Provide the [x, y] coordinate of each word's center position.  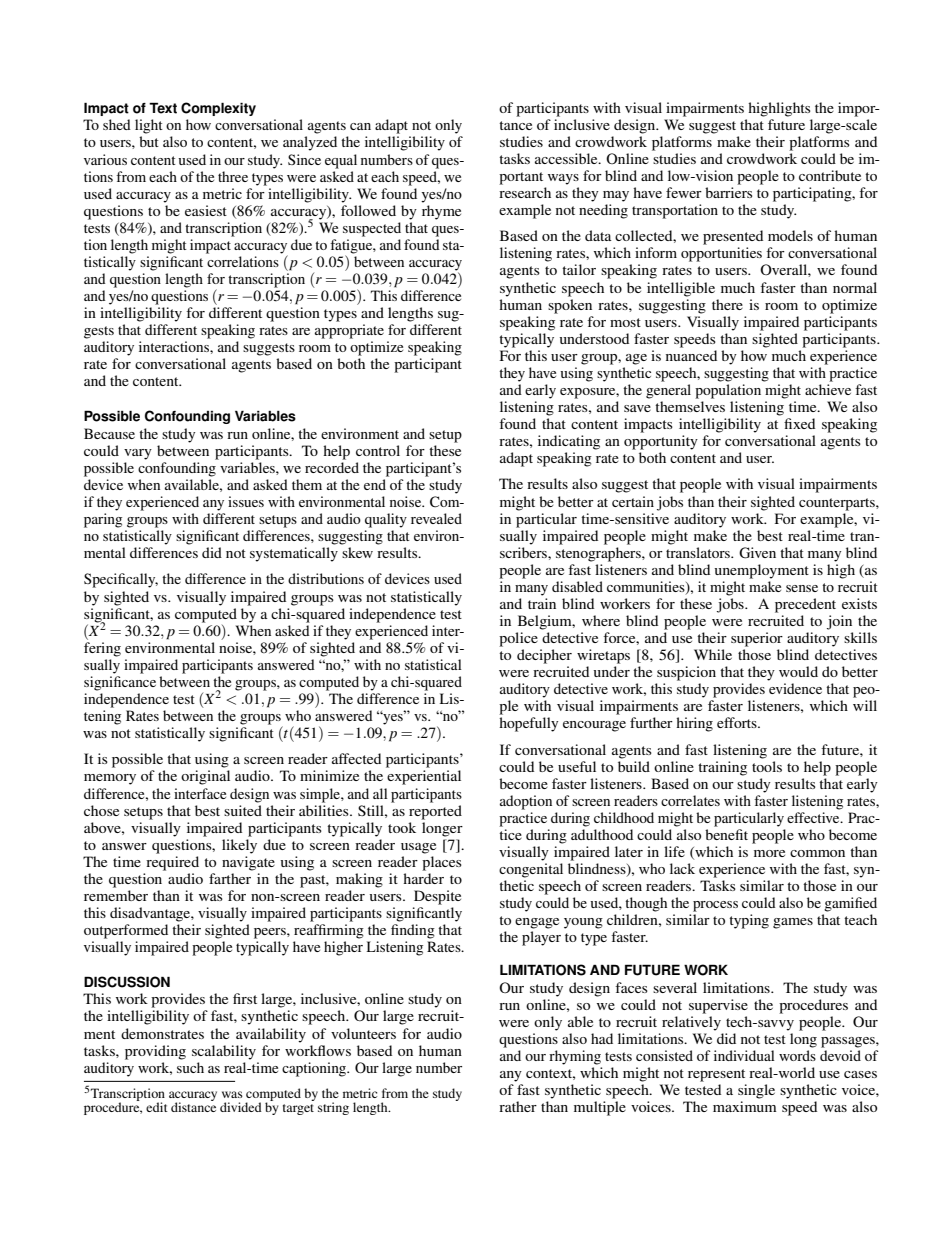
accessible [567, 158]
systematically [294, 554]
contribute [830, 175]
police [518, 639]
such [190, 1067]
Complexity [218, 109]
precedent [805, 605]
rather [518, 1106]
